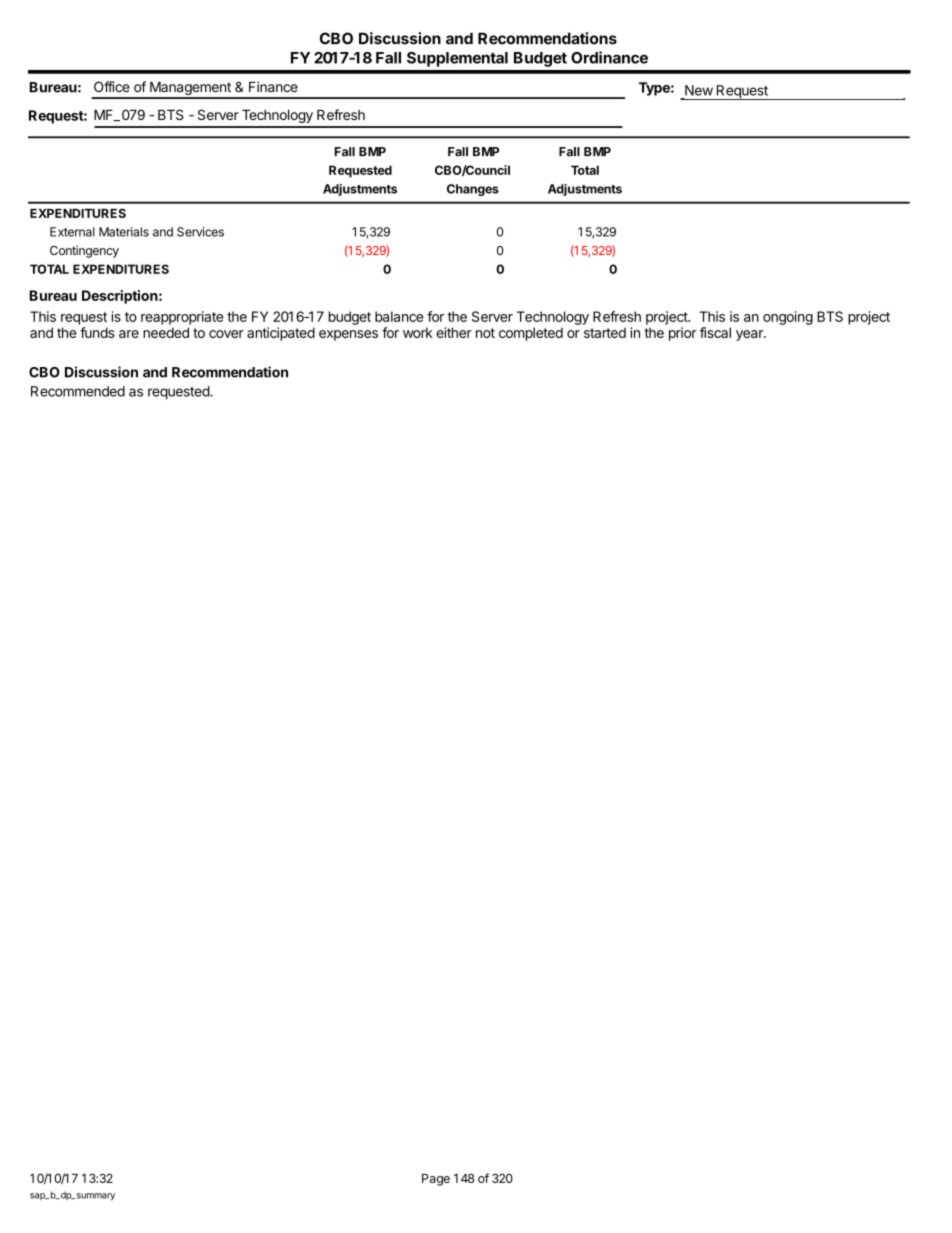 The image size is (952, 1233). What do you see at coordinates (129, 334) in the document?
I see `are` at bounding box center [129, 334].
